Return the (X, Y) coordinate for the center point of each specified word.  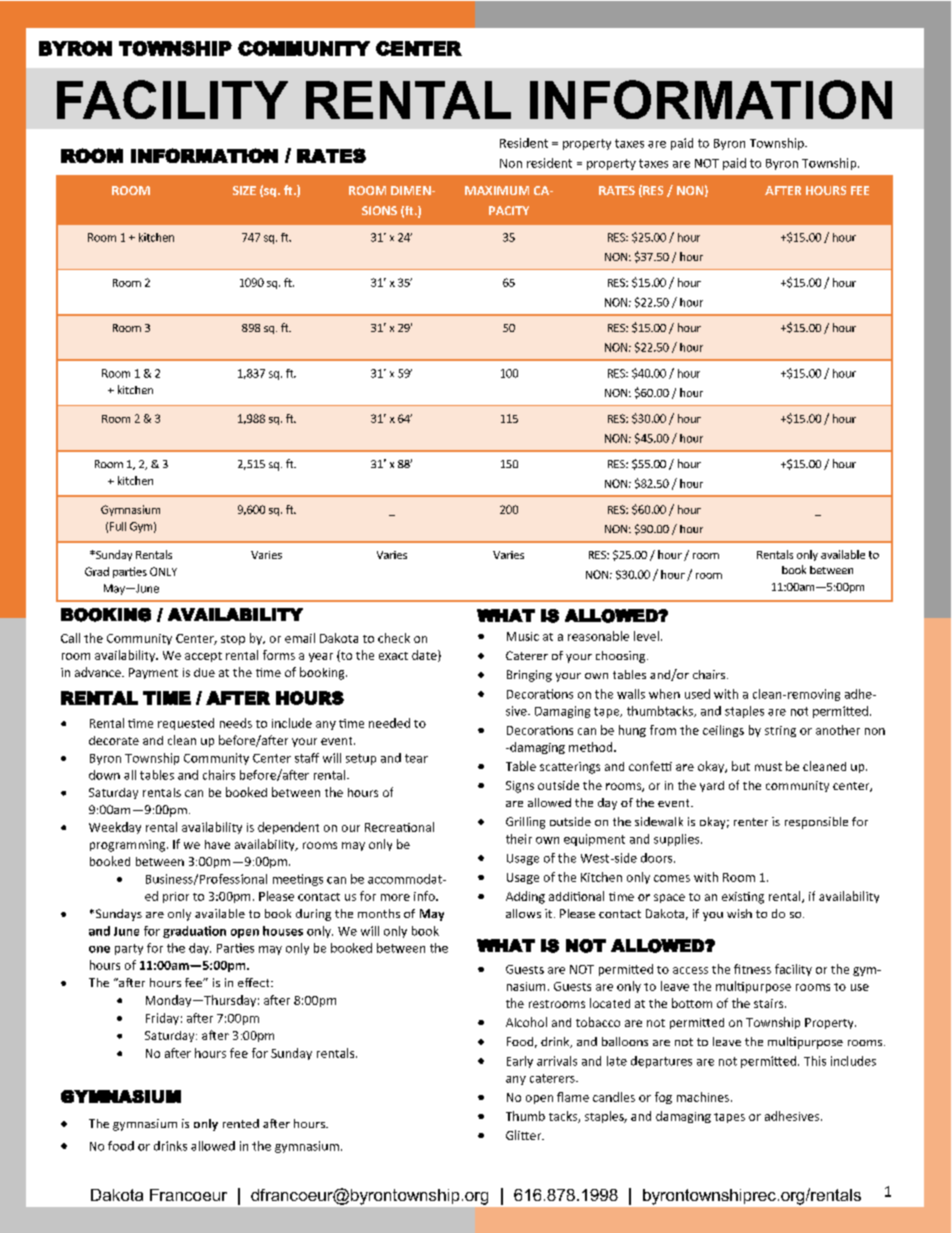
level (646, 636)
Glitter (525, 1135)
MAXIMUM (497, 190)
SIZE (244, 190)
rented (241, 1123)
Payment (153, 673)
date (425, 656)
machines (703, 1097)
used (697, 694)
